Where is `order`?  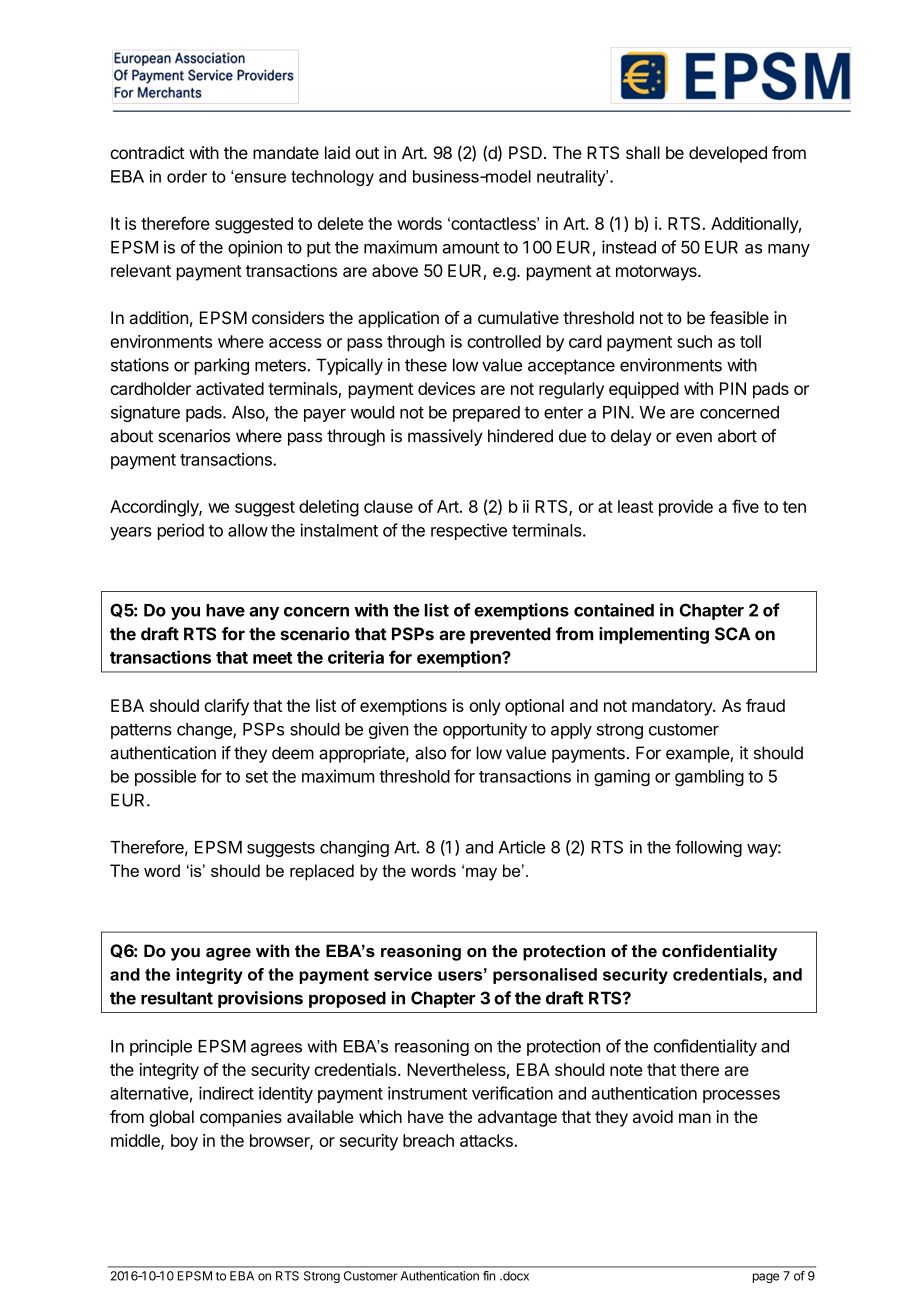
order is located at coordinates (187, 176).
